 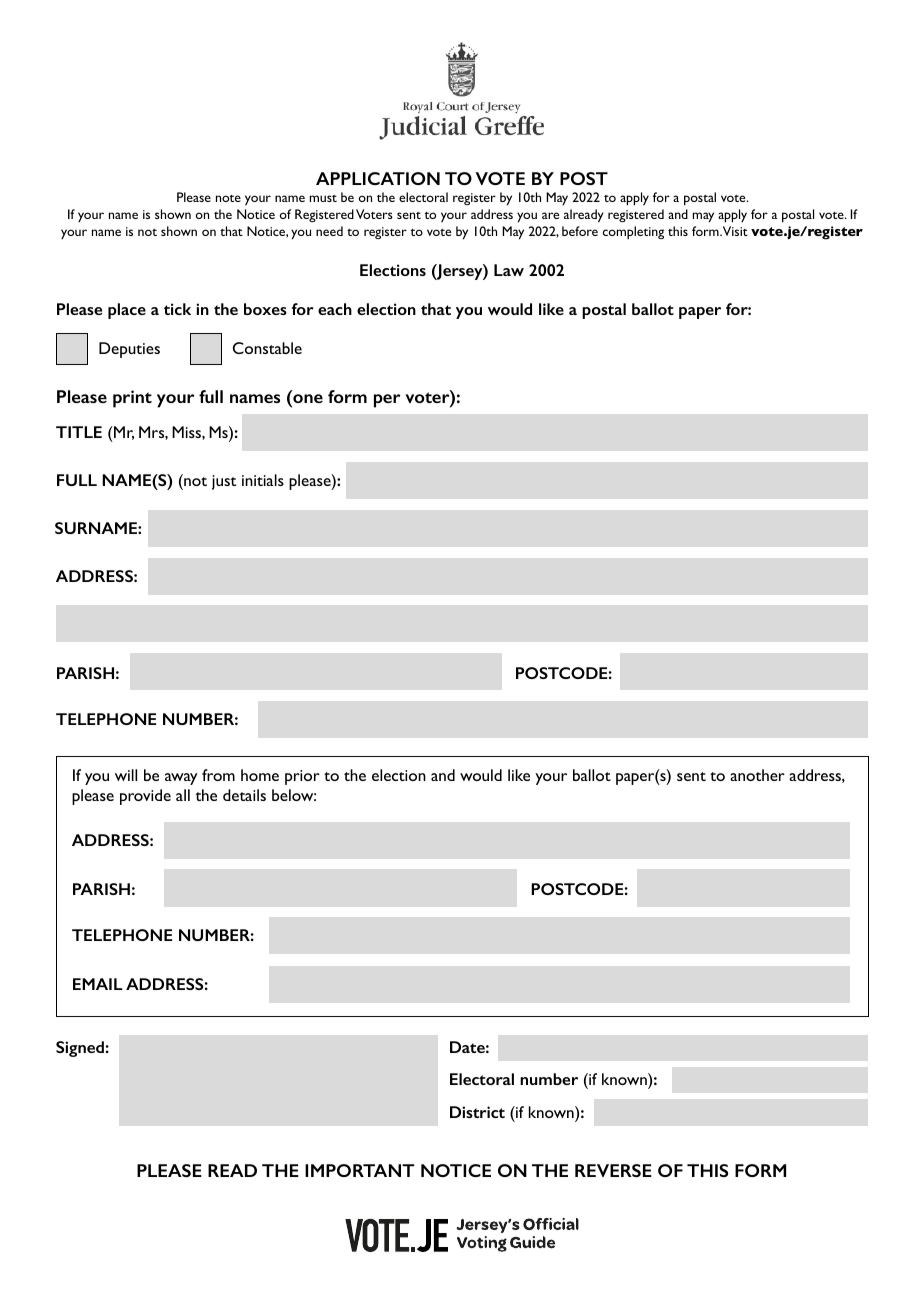 I want to click on IMPORTANT, so click(x=360, y=1170).
